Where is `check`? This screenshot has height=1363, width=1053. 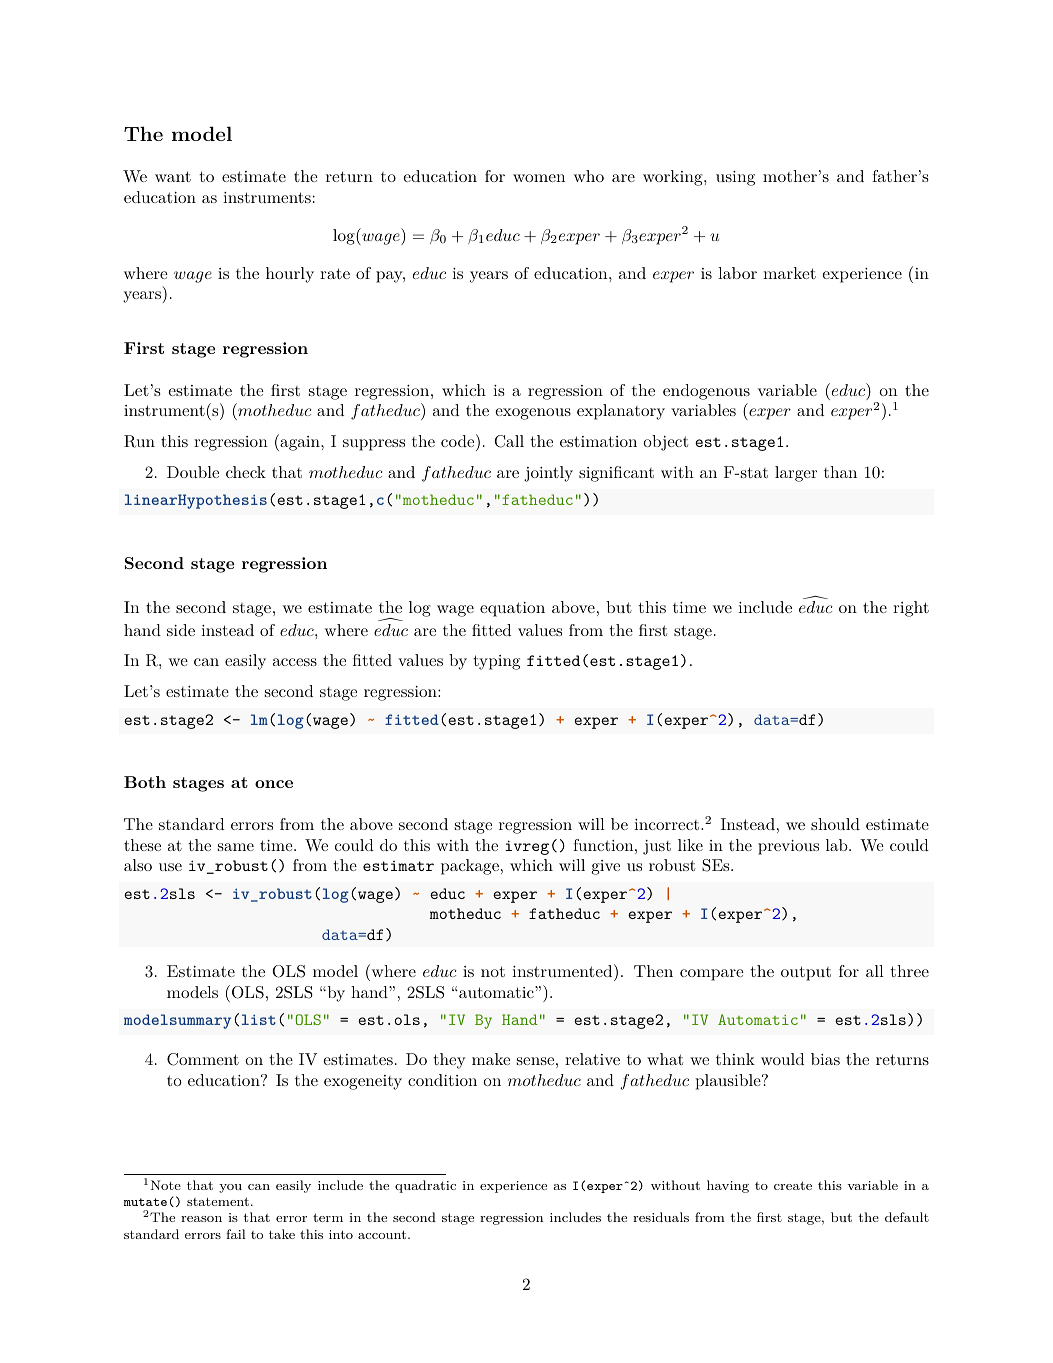 check is located at coordinates (246, 472).
